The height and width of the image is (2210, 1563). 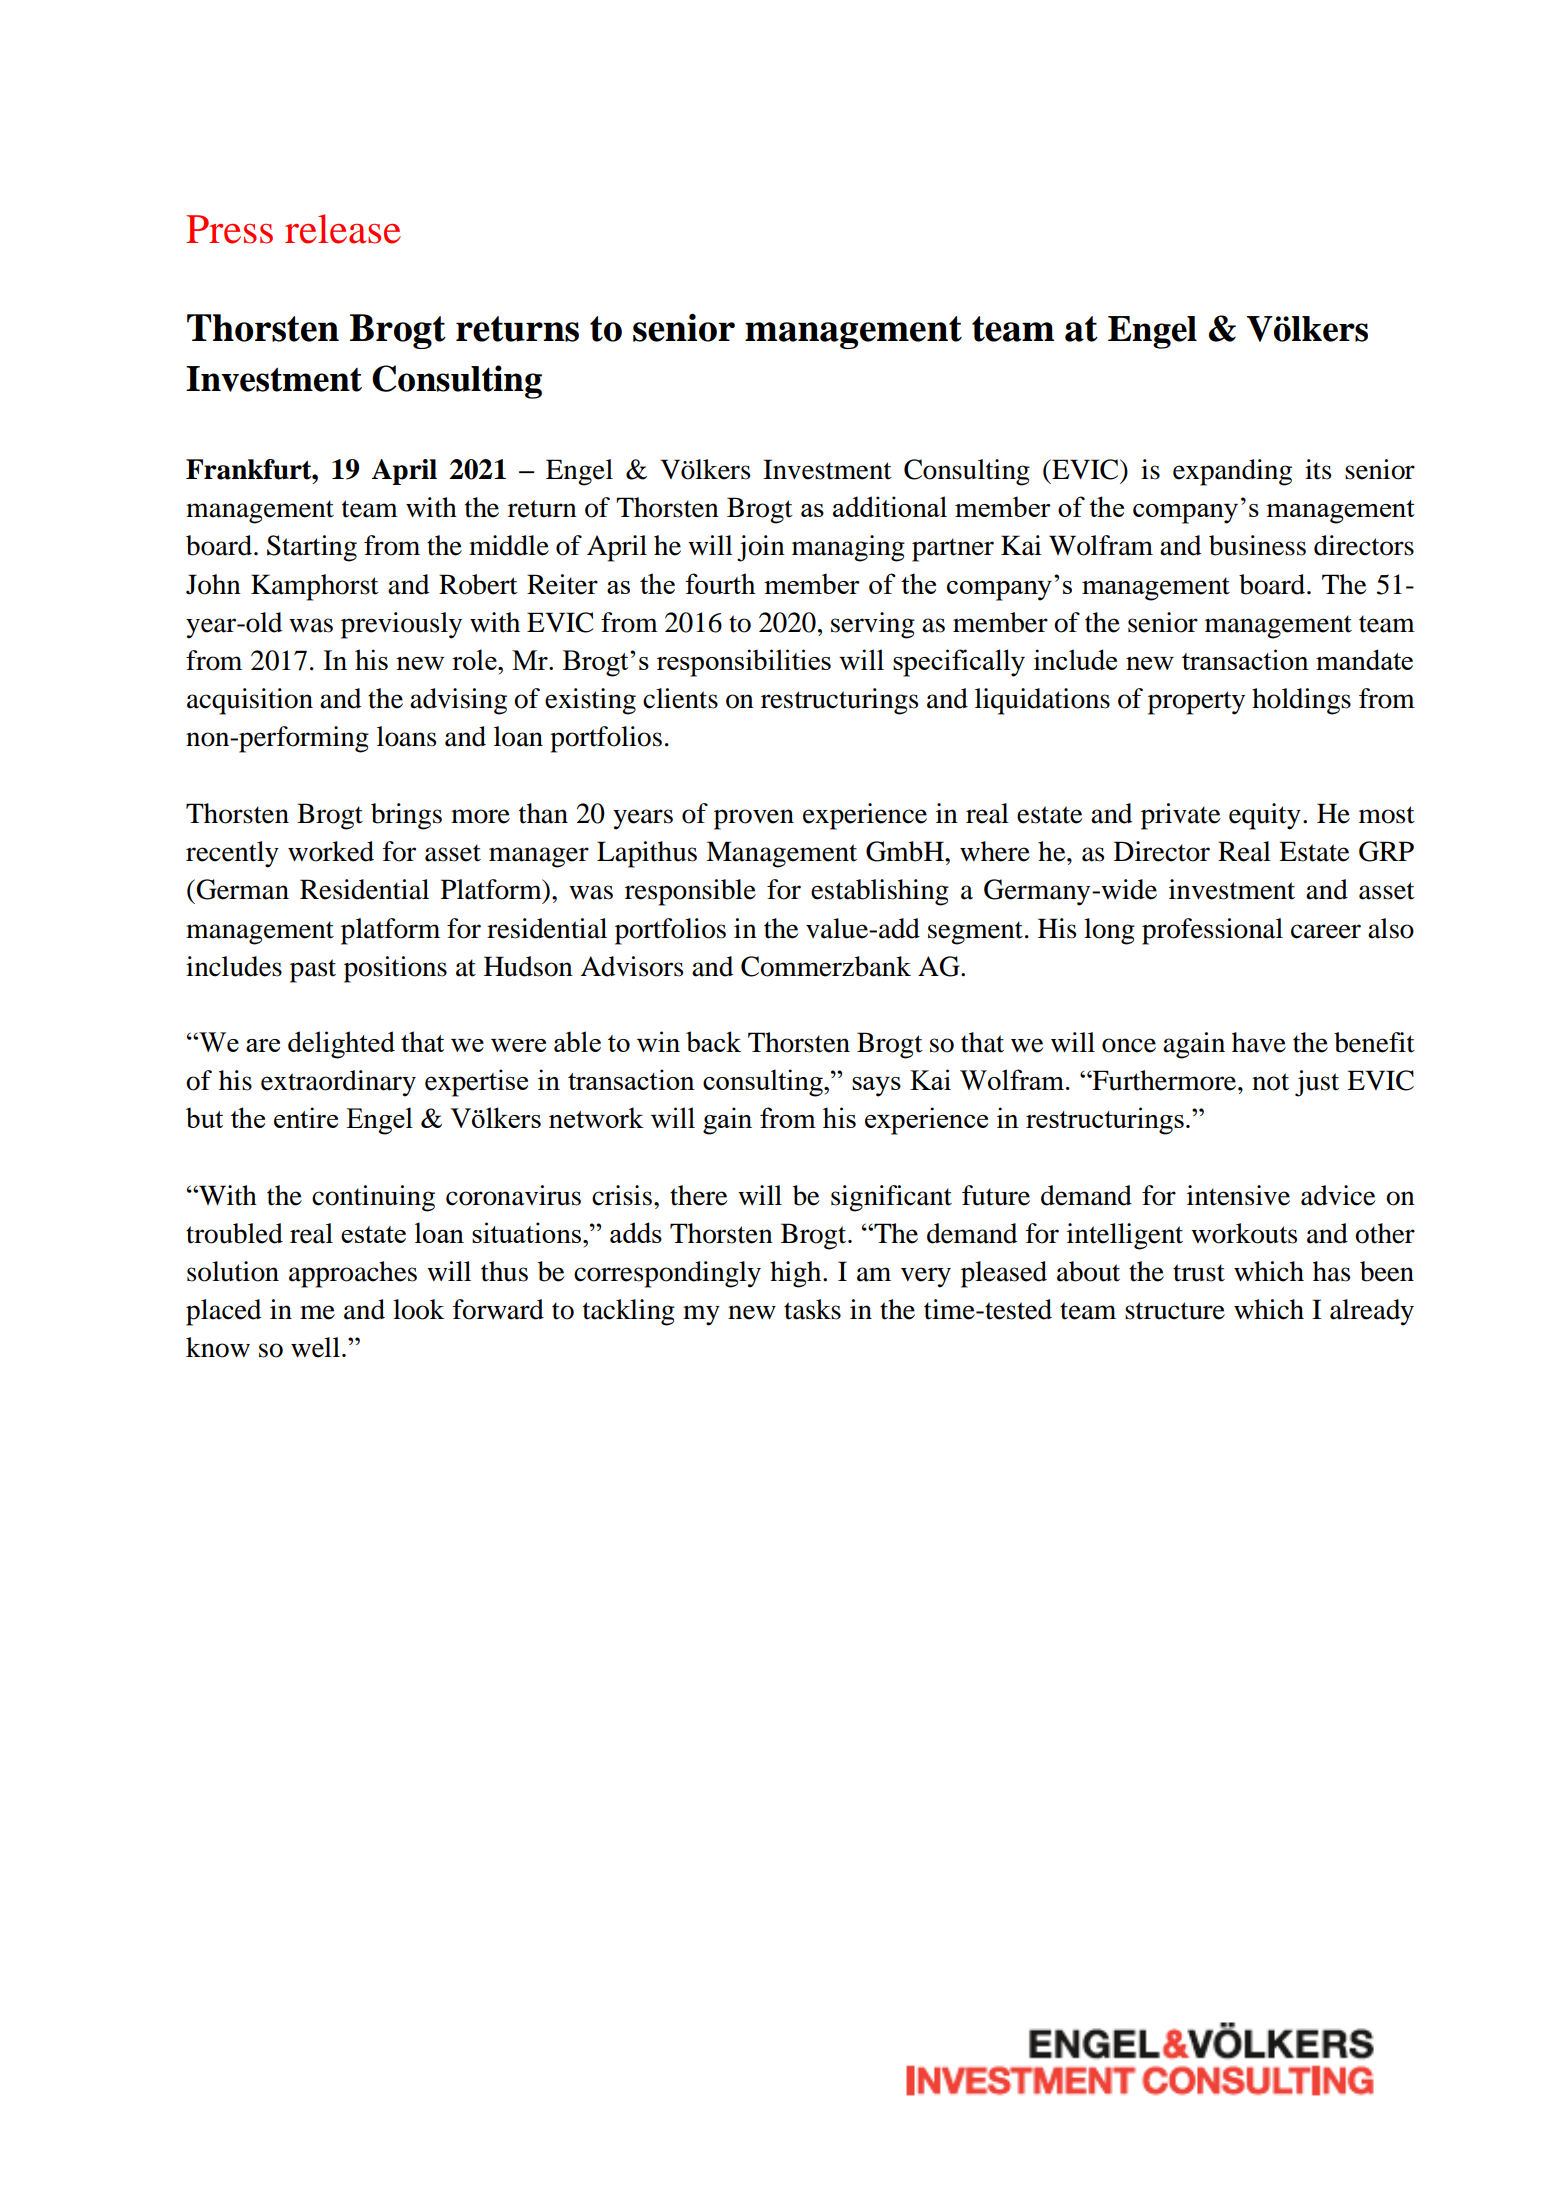 What do you see at coordinates (343, 229) in the image?
I see `release` at bounding box center [343, 229].
